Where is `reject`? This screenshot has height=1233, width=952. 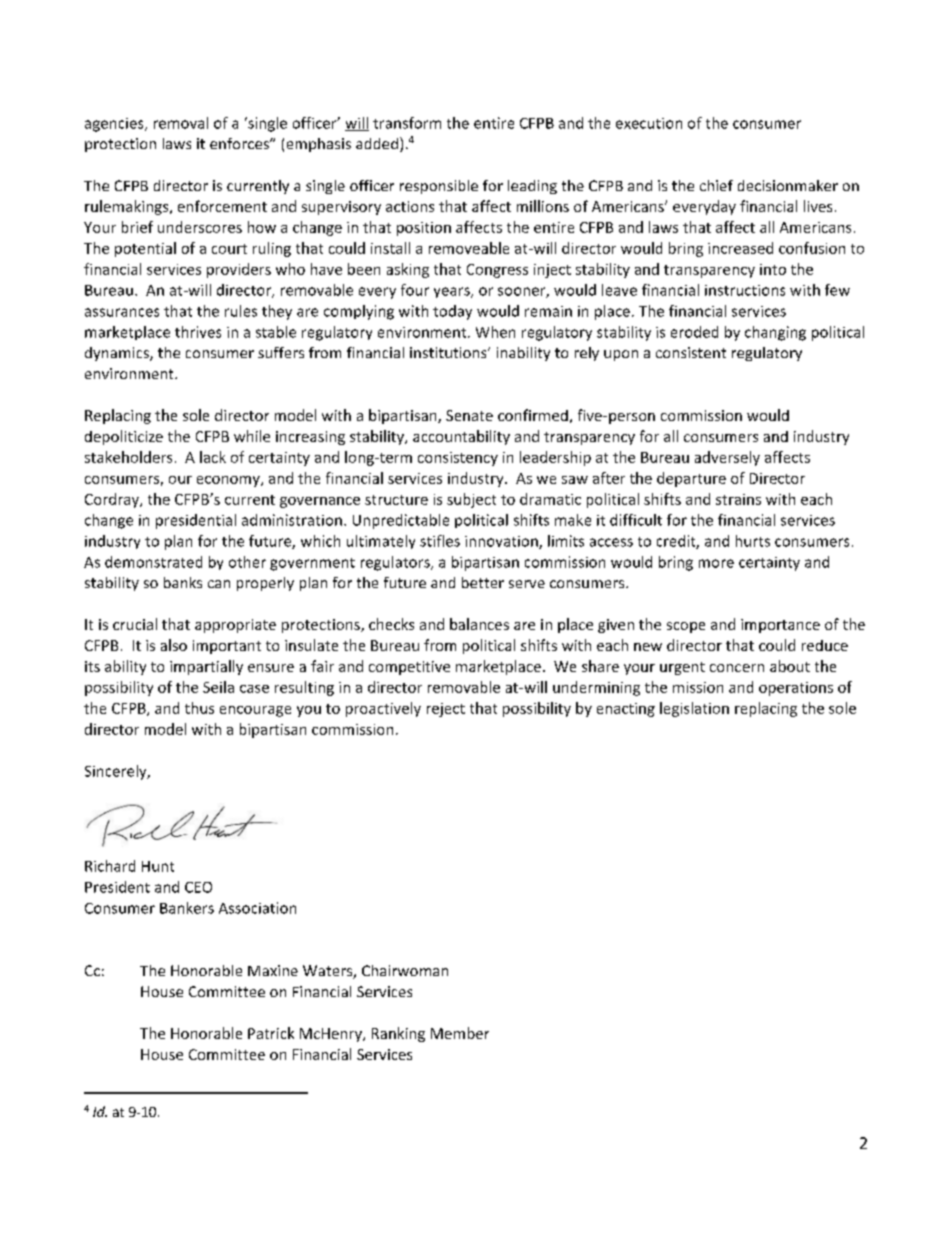 reject is located at coordinates (446, 710).
